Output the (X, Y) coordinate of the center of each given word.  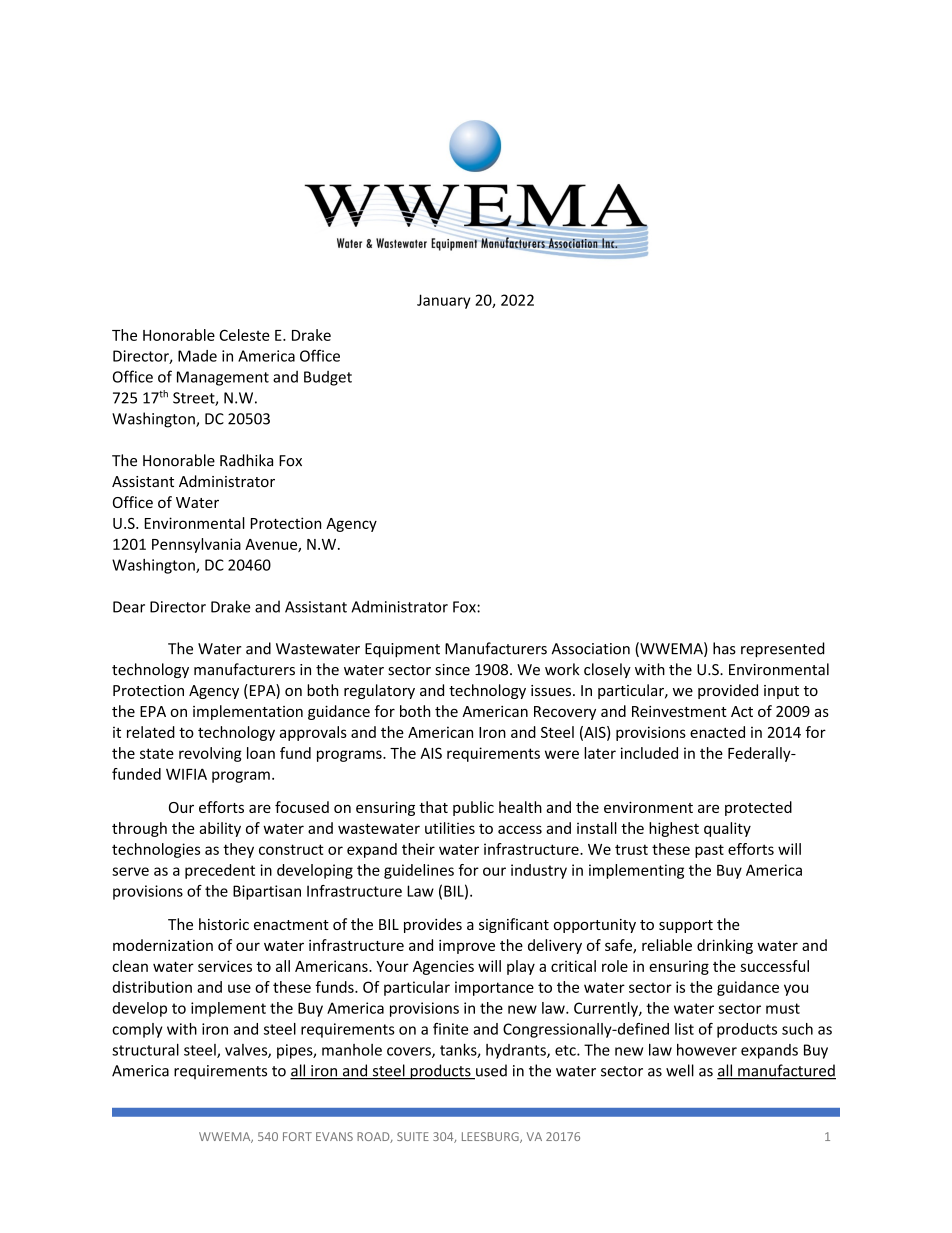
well (680, 1070)
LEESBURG (491, 1137)
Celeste (244, 335)
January (444, 301)
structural (145, 1049)
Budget (328, 378)
